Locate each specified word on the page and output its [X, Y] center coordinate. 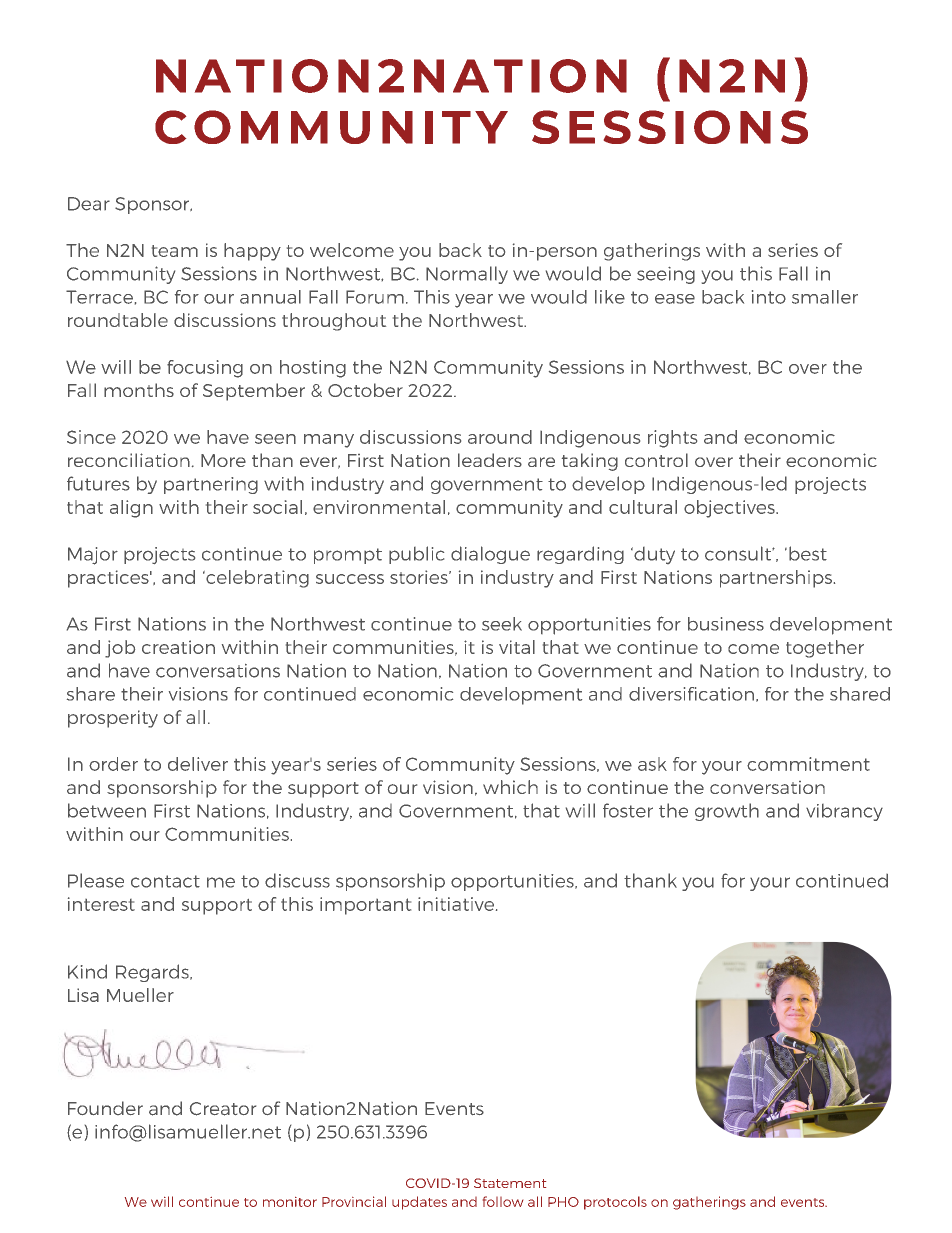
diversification [691, 694]
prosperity [113, 719]
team [175, 251]
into [769, 297]
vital [517, 647]
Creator [223, 1109]
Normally [467, 275]
